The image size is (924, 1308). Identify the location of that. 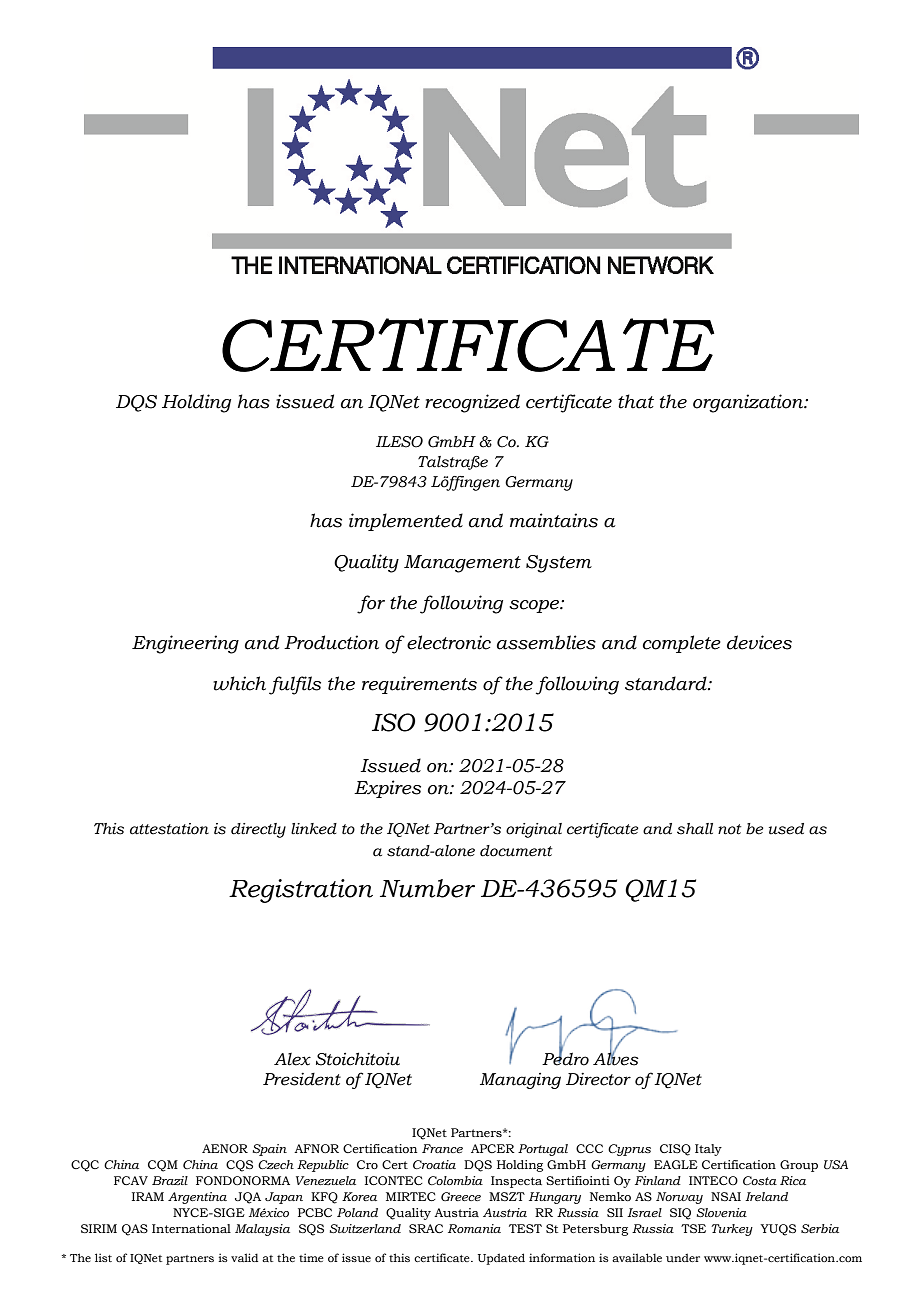
(636, 401).
